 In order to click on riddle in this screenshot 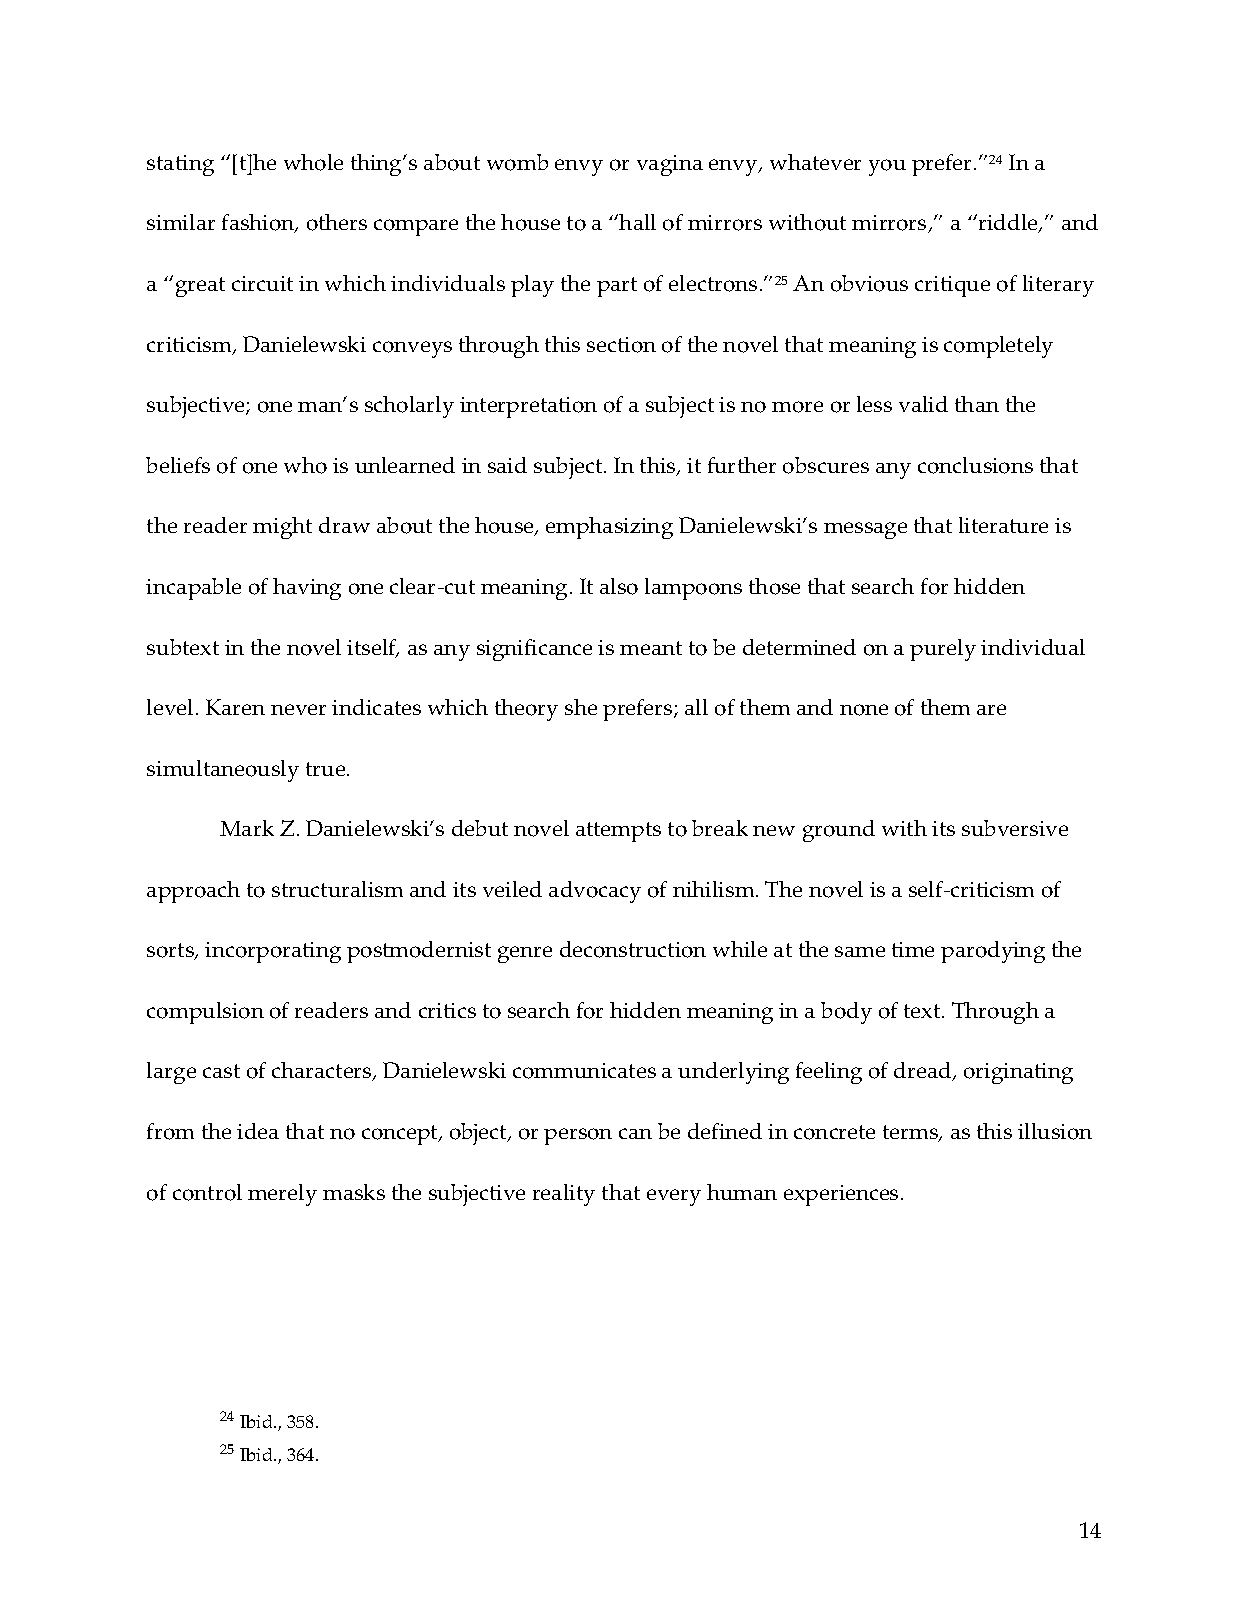, I will do `click(1009, 223)`.
